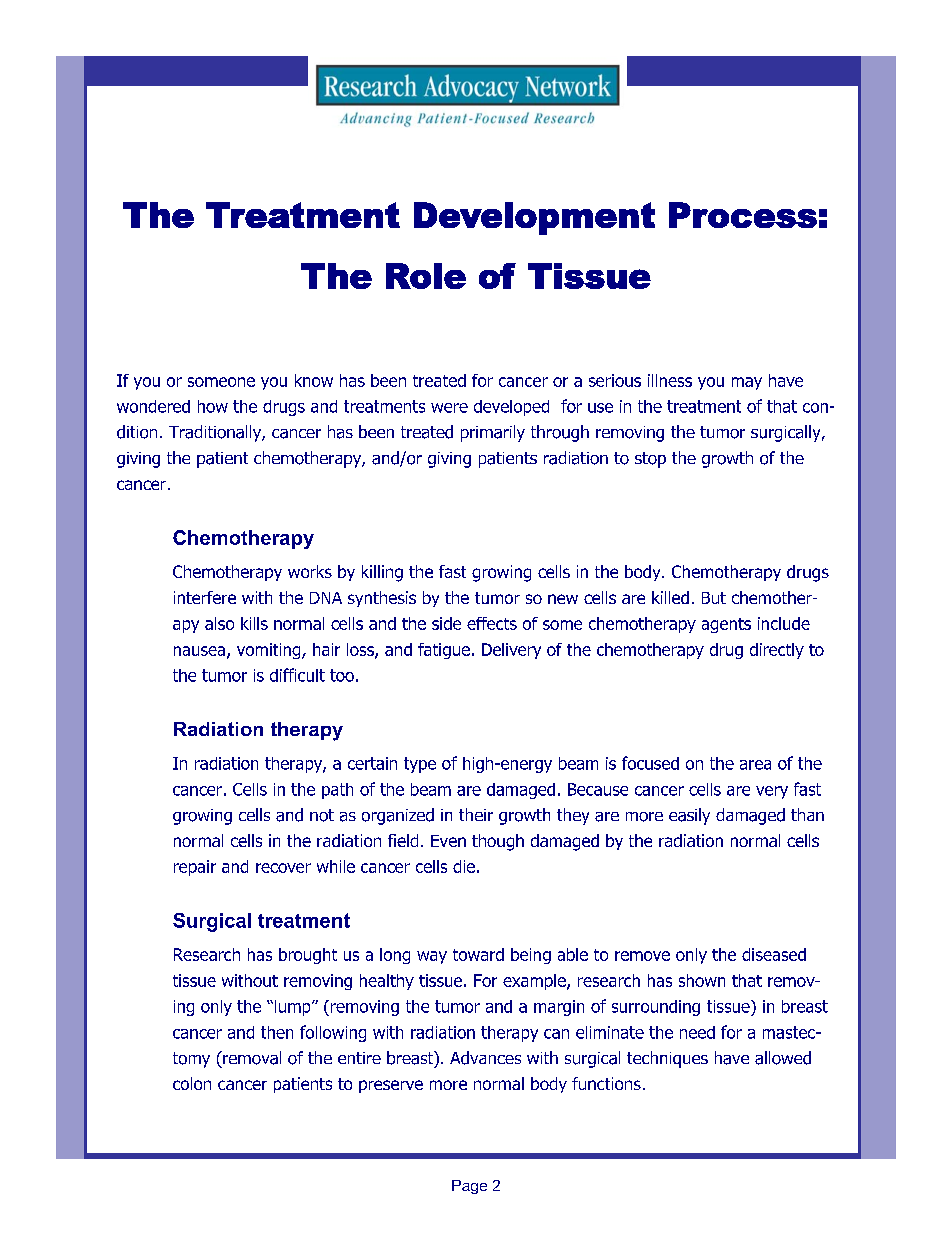  Describe the element at coordinates (308, 956) in the document. I see `brought` at that location.
